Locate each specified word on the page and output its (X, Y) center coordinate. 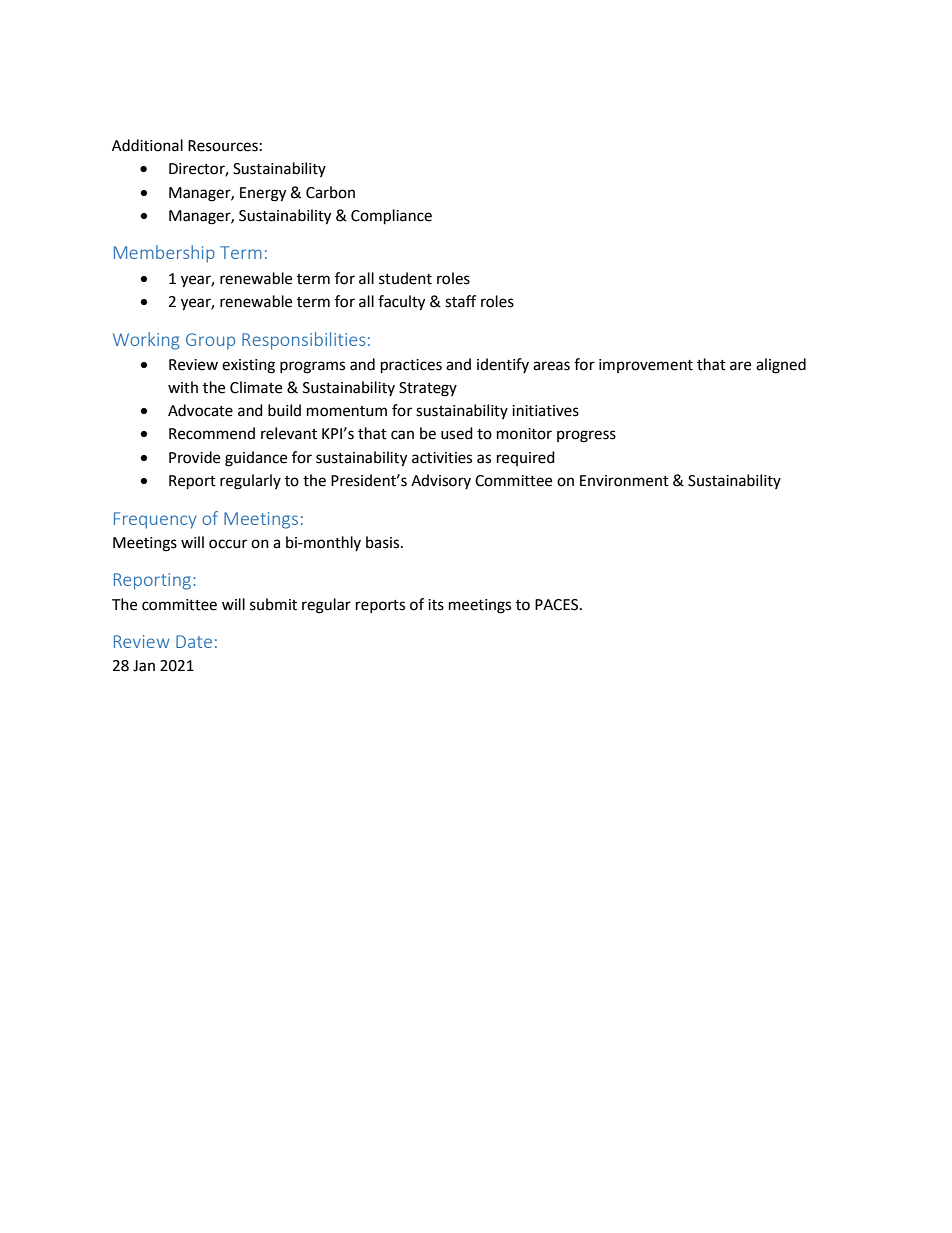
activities (442, 458)
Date (194, 641)
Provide (194, 457)
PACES (558, 605)
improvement (646, 366)
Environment (624, 481)
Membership (164, 254)
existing (248, 366)
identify (503, 365)
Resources (223, 146)
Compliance (391, 217)
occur (228, 544)
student (405, 278)
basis (384, 542)
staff (460, 301)
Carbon (330, 192)
